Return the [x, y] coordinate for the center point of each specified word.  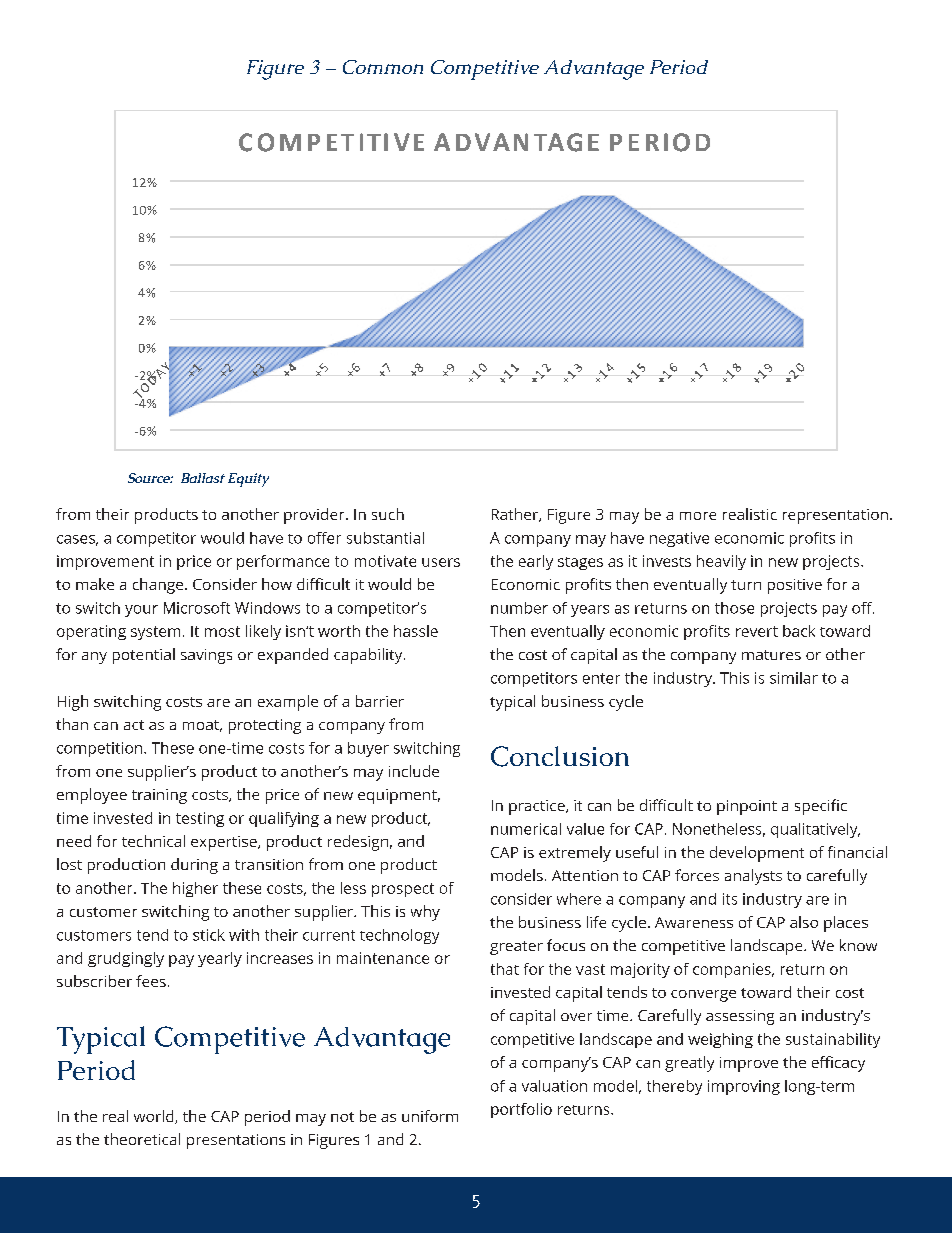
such [388, 514]
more [698, 516]
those [734, 608]
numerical [526, 829]
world [155, 1117]
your [141, 611]
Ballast [203, 478]
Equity [248, 480]
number [519, 608]
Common [383, 67]
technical [153, 841]
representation [835, 516]
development [757, 854]
